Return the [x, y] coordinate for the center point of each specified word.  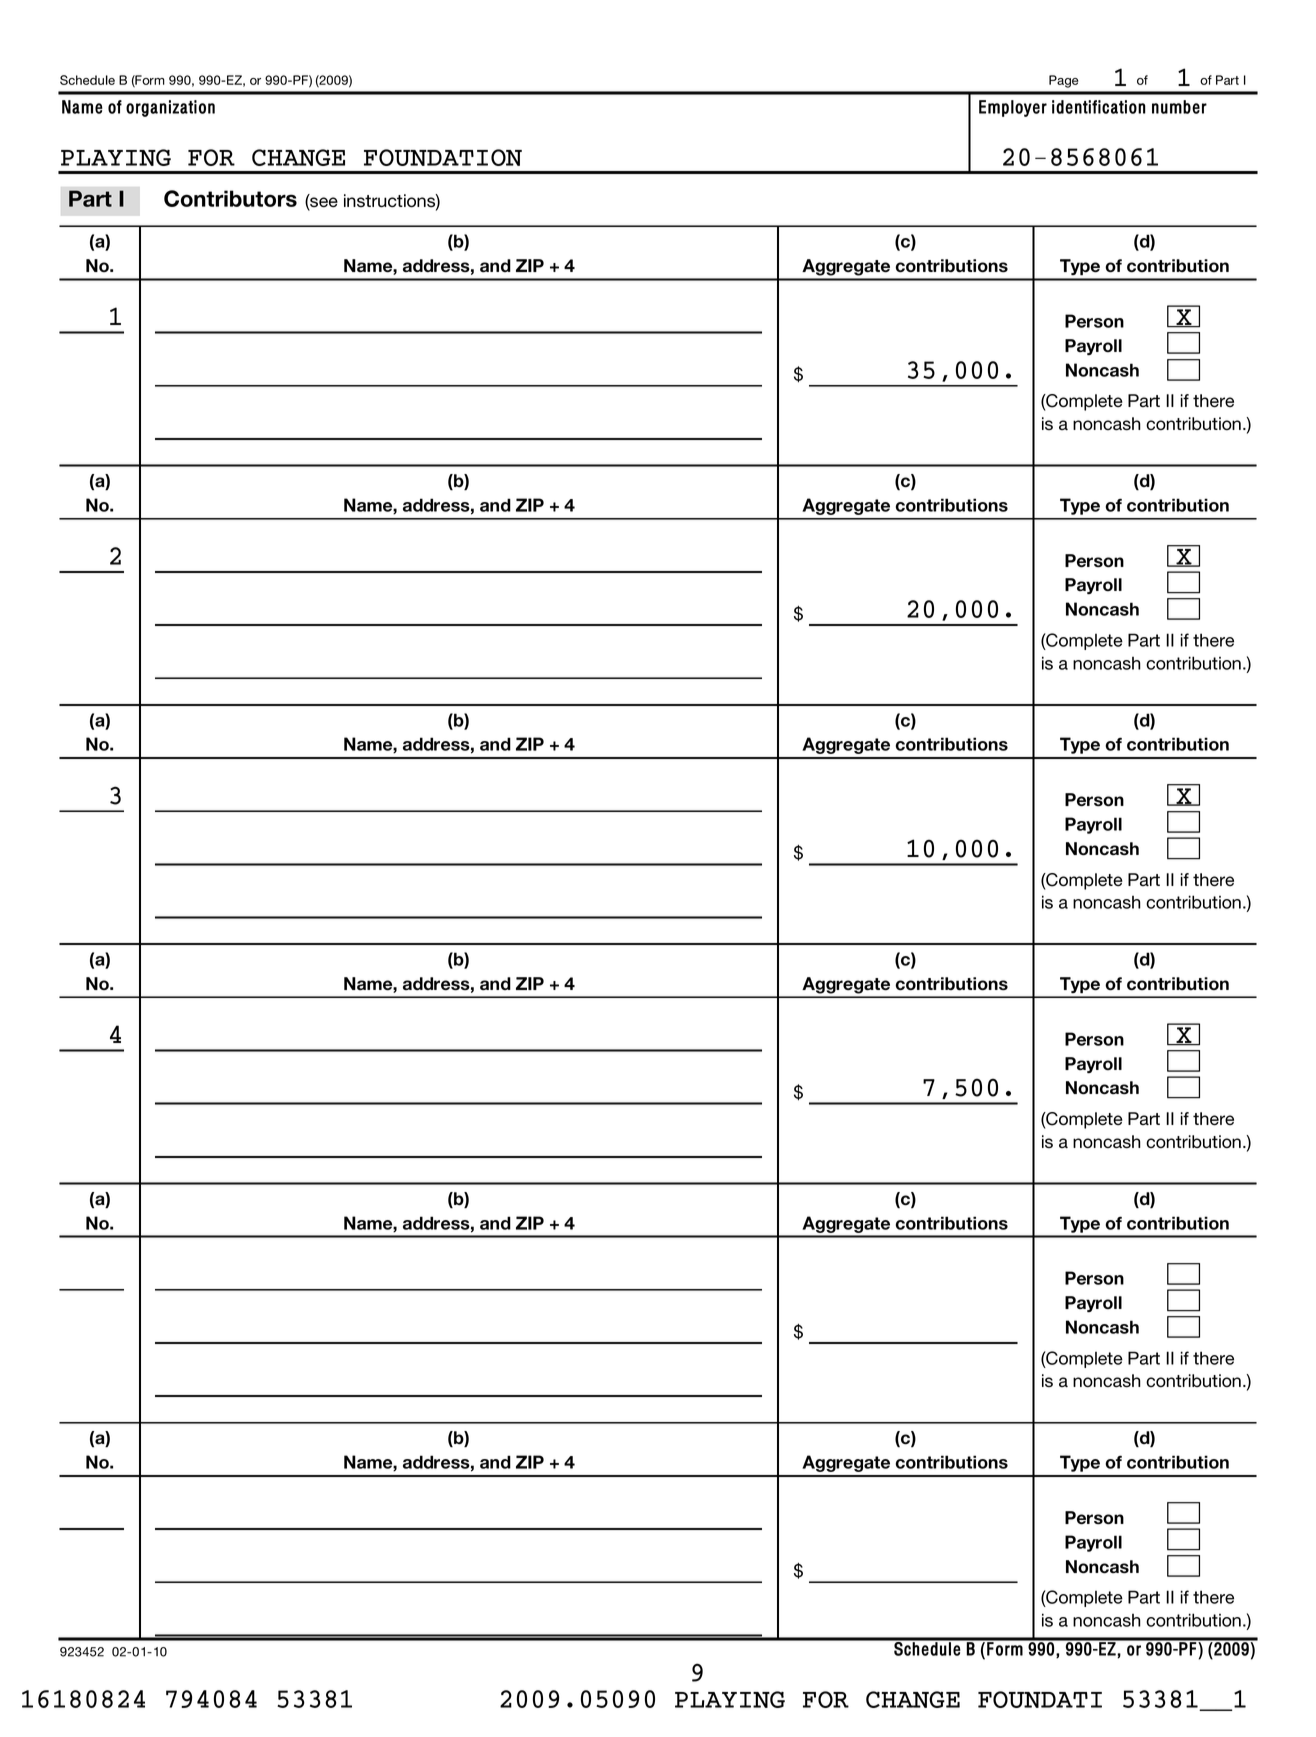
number [1179, 107]
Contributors [230, 198]
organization [170, 108]
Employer [1013, 108]
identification [1099, 107]
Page [1063, 81]
